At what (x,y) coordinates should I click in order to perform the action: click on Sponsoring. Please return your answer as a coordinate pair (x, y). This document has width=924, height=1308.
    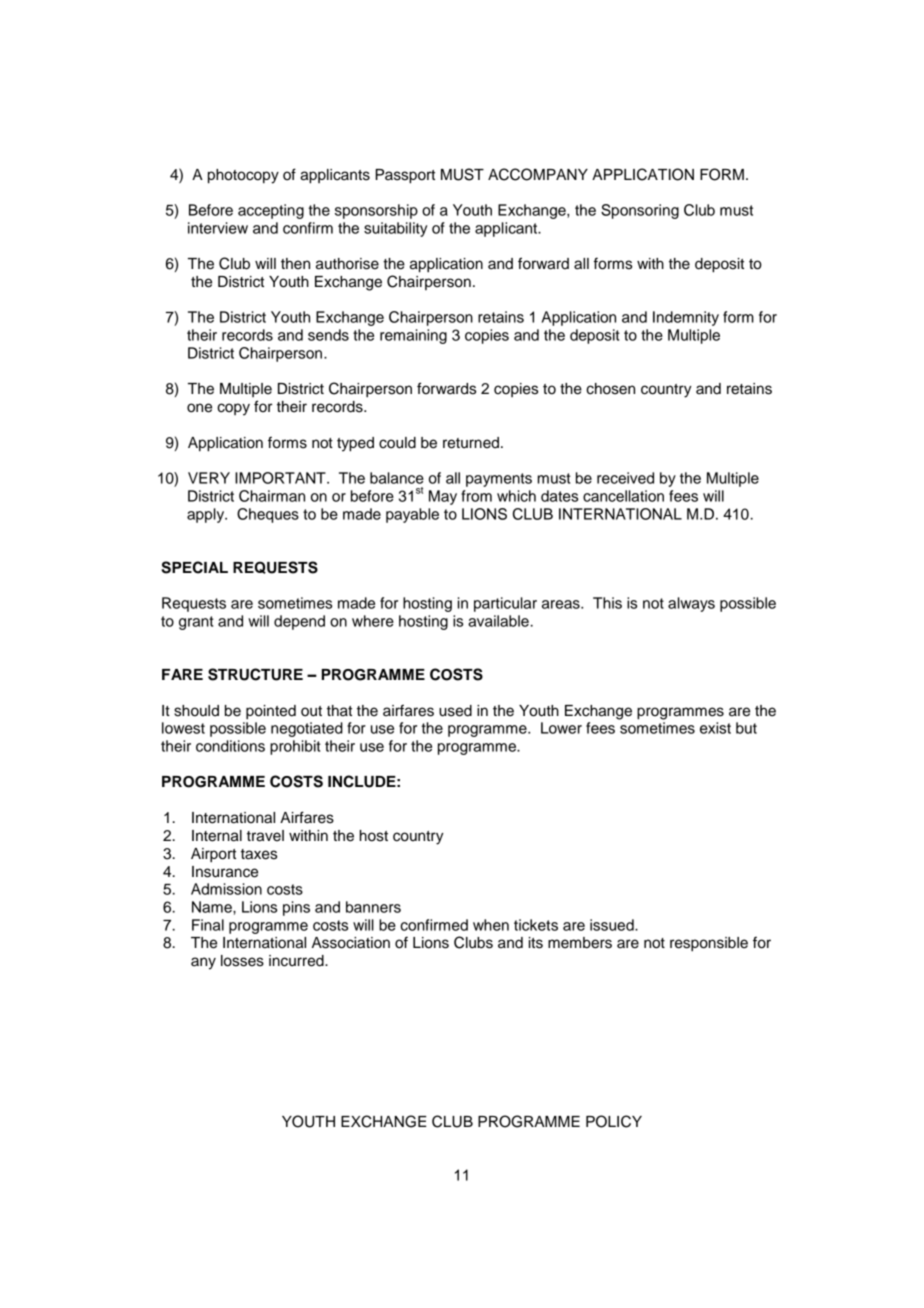
    Looking at the image, I should click on (640, 211).
